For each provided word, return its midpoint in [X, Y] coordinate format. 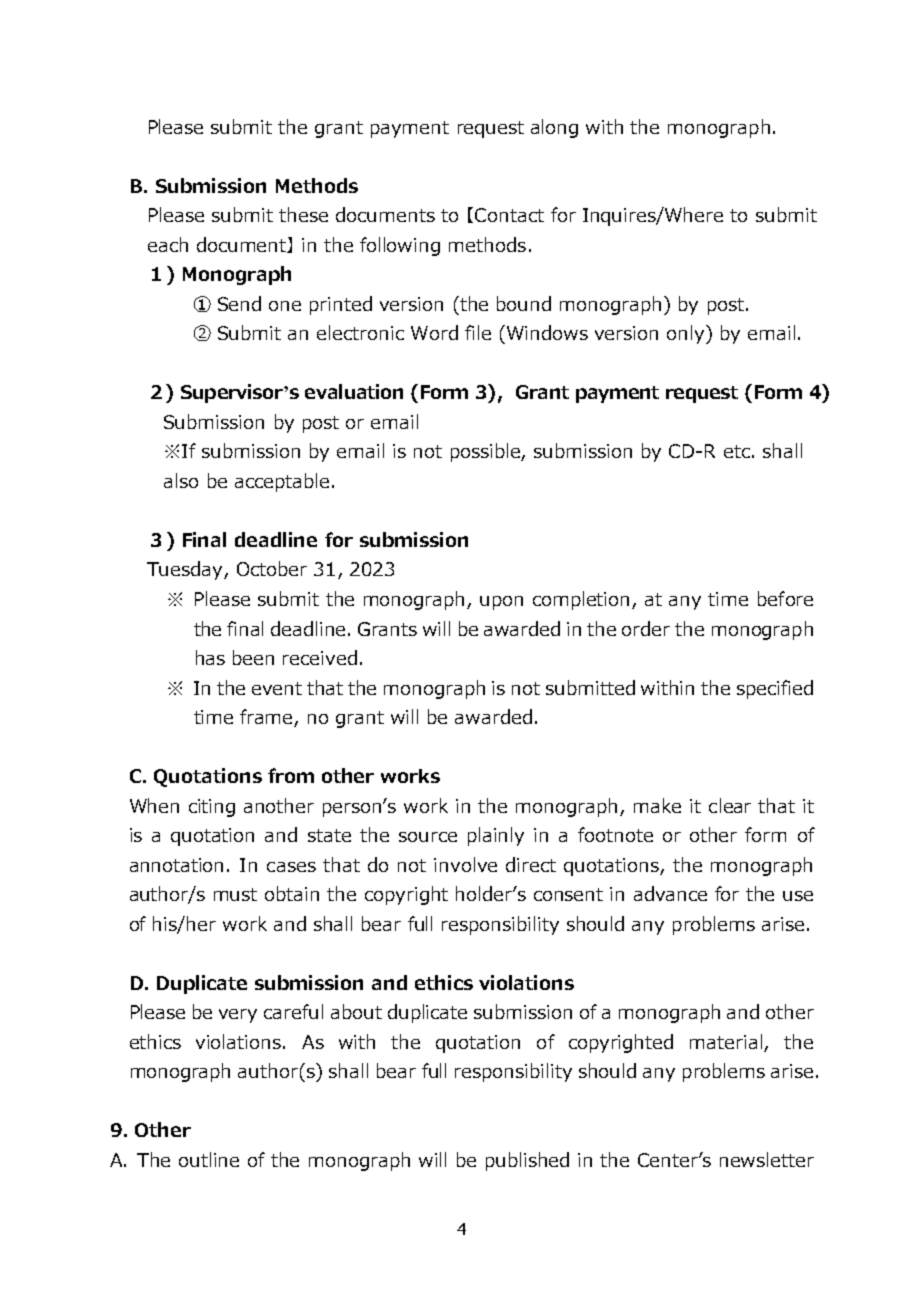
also [181, 480]
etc [737, 451]
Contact [509, 215]
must [235, 894]
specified [775, 689]
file [478, 332]
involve [465, 864]
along [554, 128]
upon [501, 603]
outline [209, 1159]
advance [670, 893]
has [210, 657]
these [303, 214]
